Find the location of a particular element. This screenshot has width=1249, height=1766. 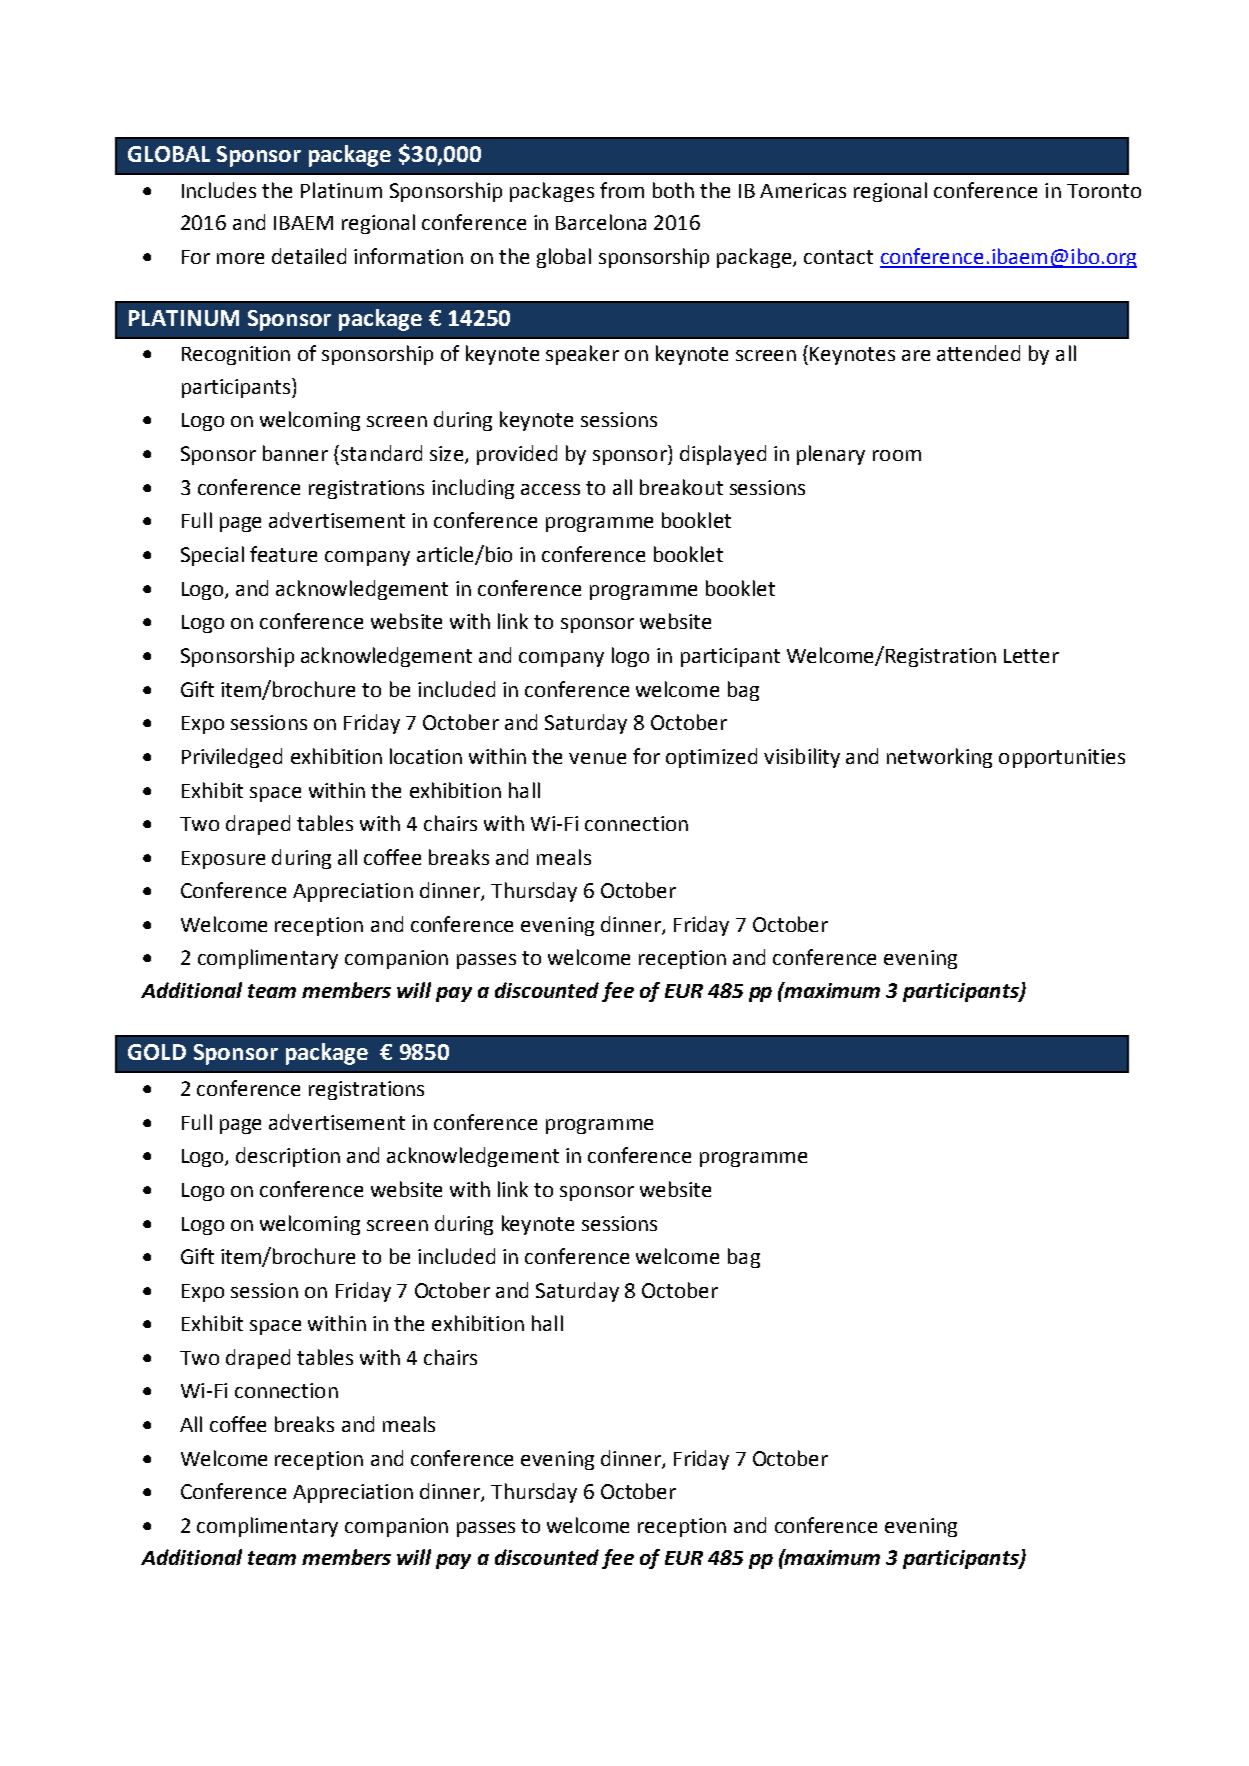

location is located at coordinates (426, 756).
